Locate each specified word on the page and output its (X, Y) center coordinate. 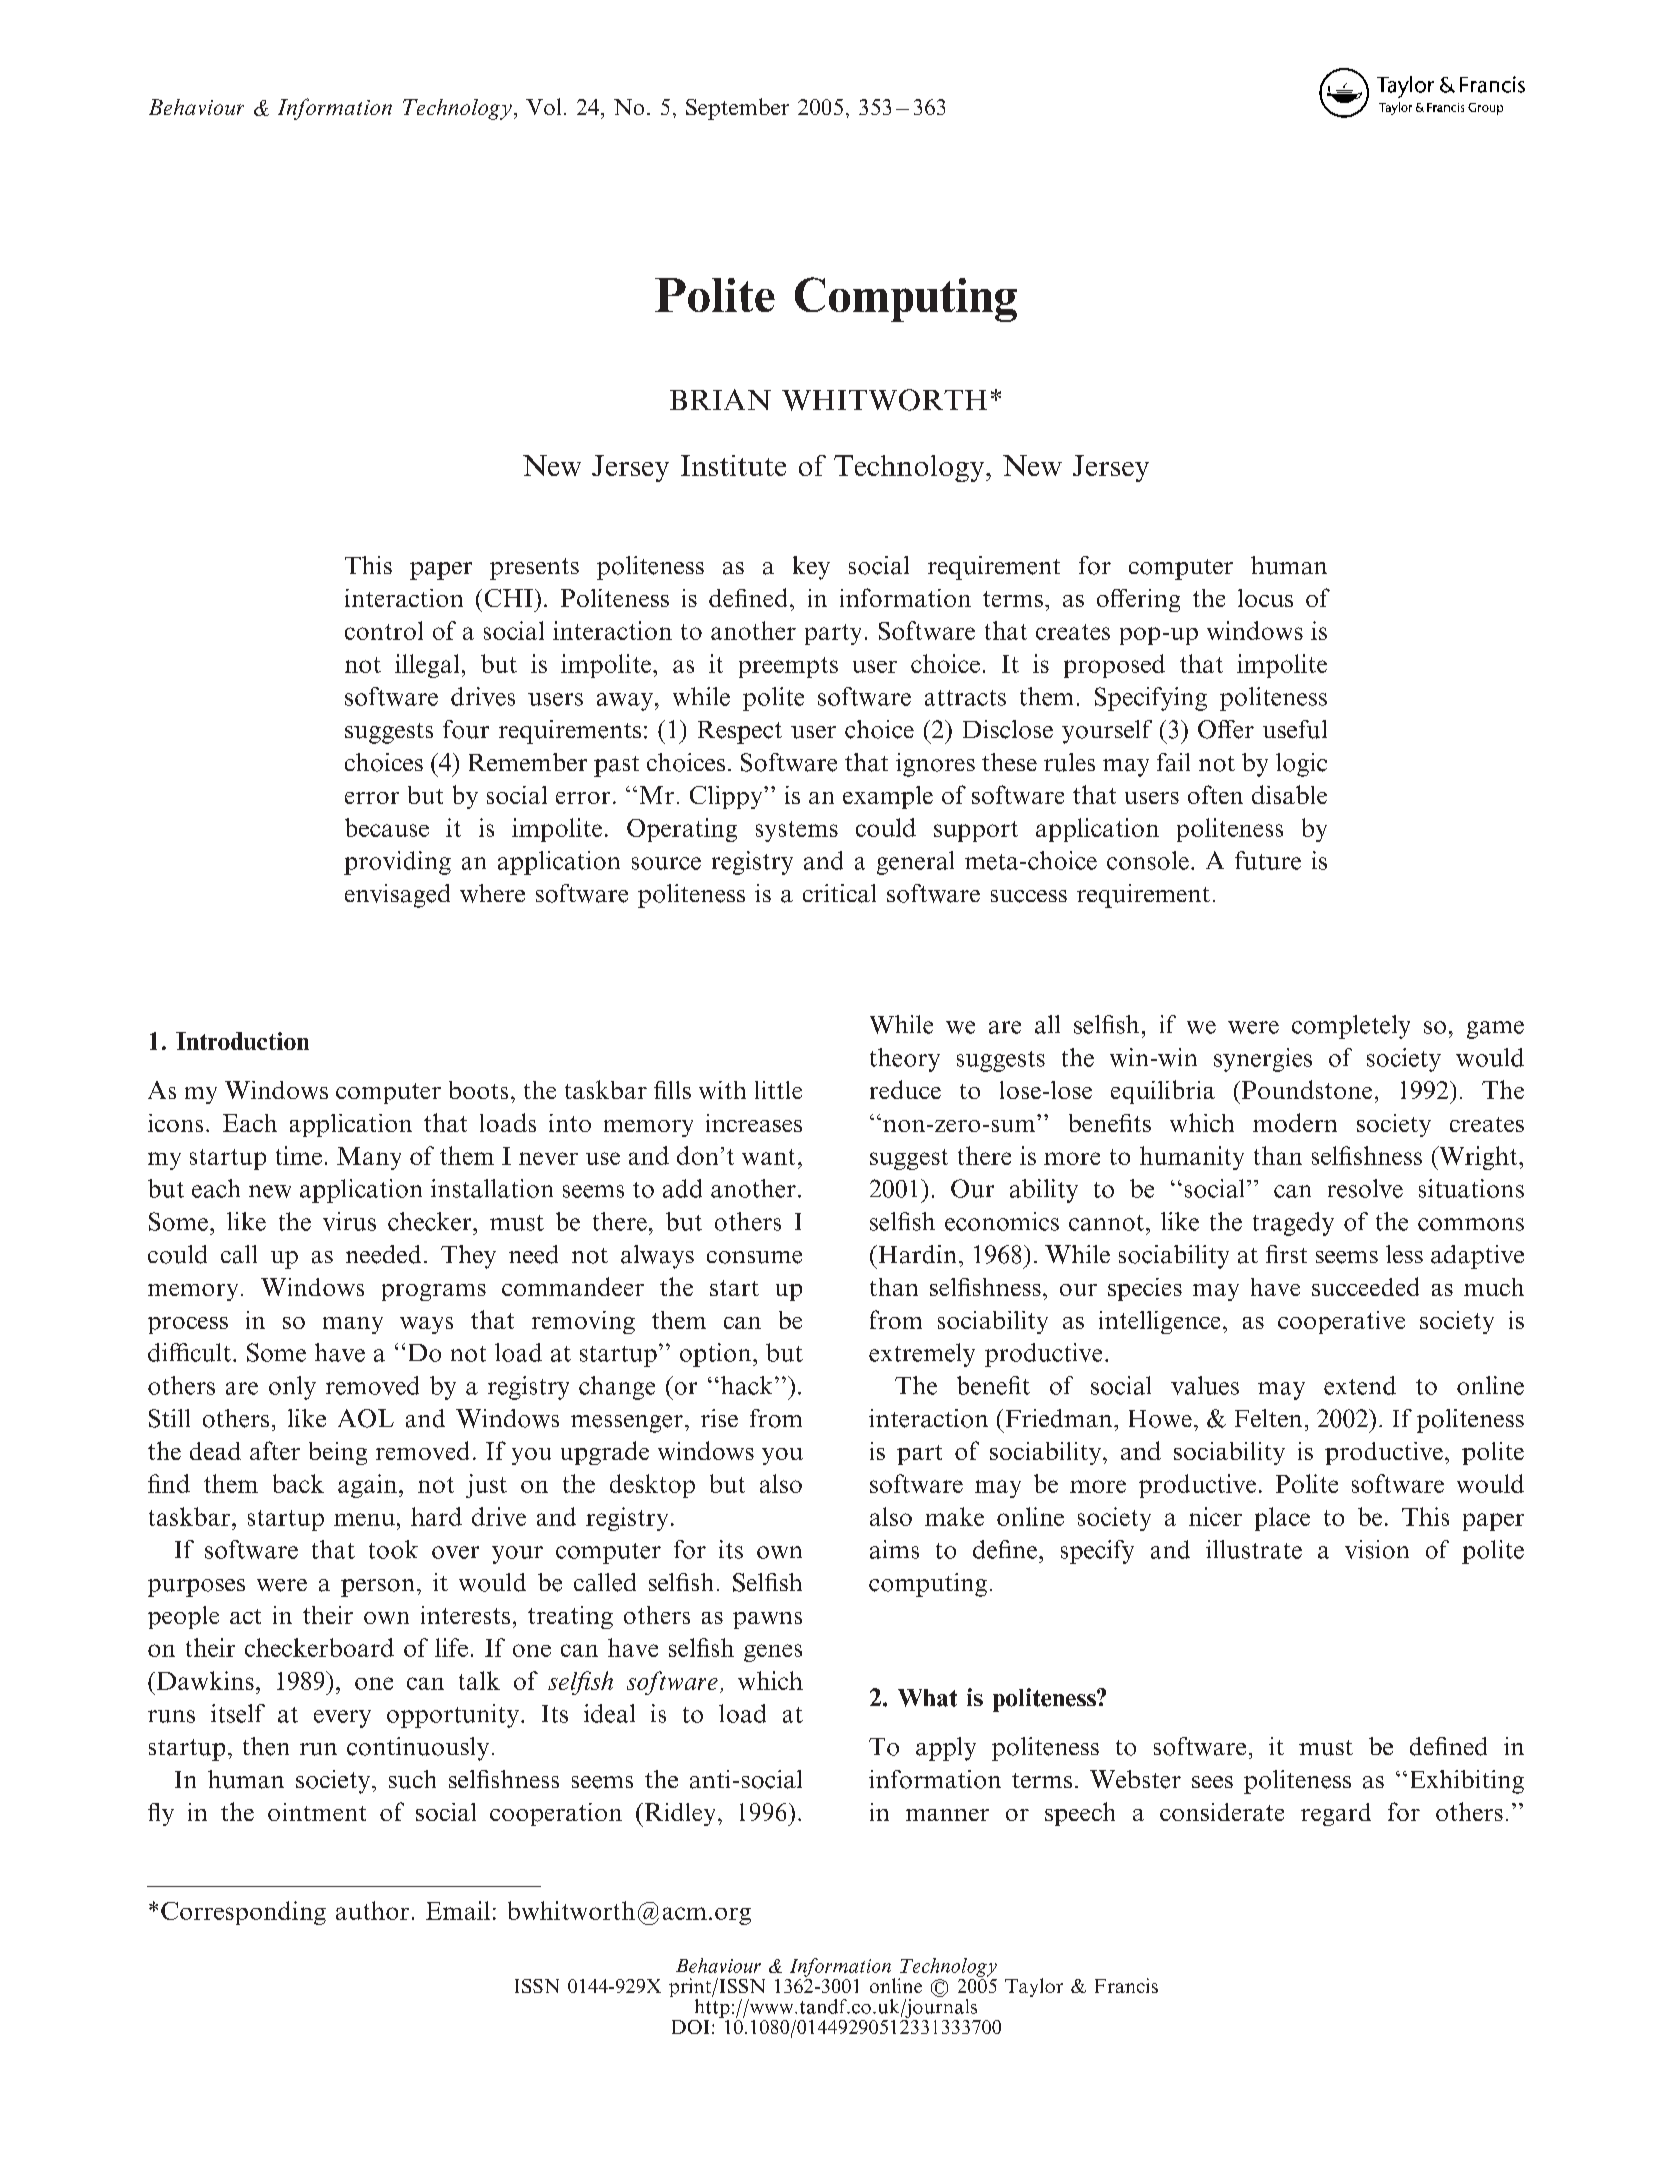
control (384, 630)
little (778, 1090)
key (811, 568)
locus (1265, 598)
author (372, 1910)
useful (1295, 729)
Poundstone (1305, 1089)
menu (364, 1519)
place (1282, 1519)
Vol (543, 106)
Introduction (242, 1041)
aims (894, 1549)
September (737, 109)
